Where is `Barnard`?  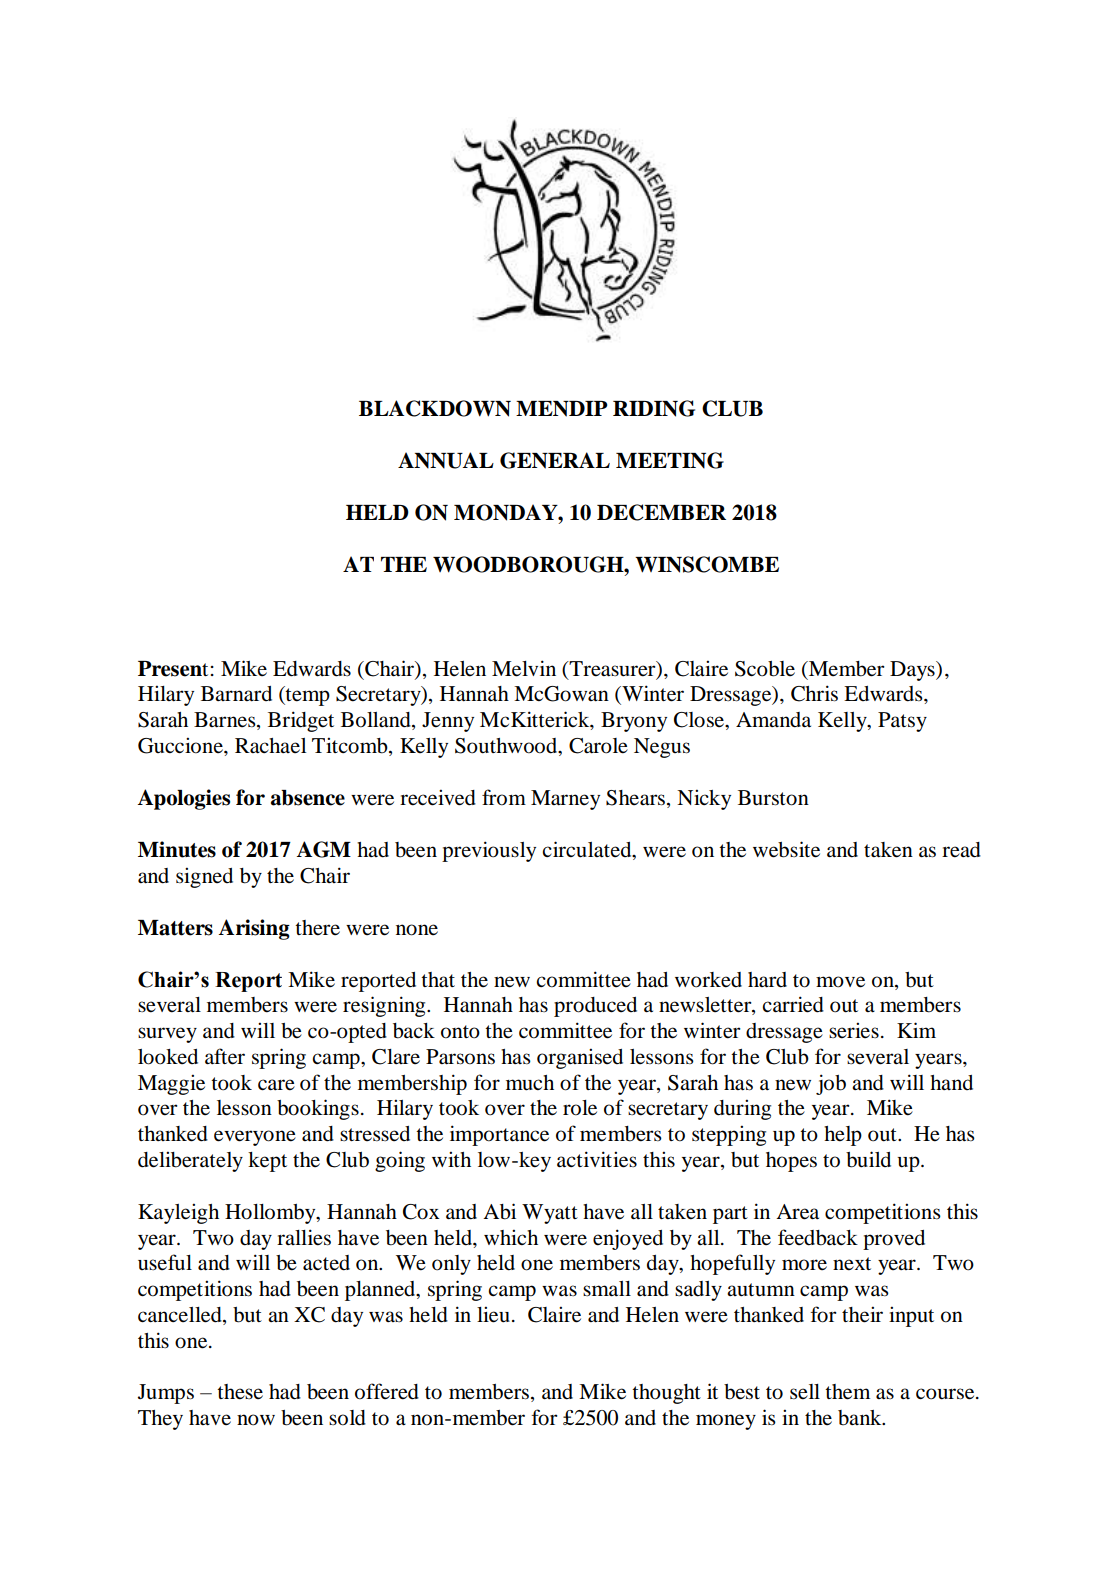
Barnard is located at coordinates (236, 694).
